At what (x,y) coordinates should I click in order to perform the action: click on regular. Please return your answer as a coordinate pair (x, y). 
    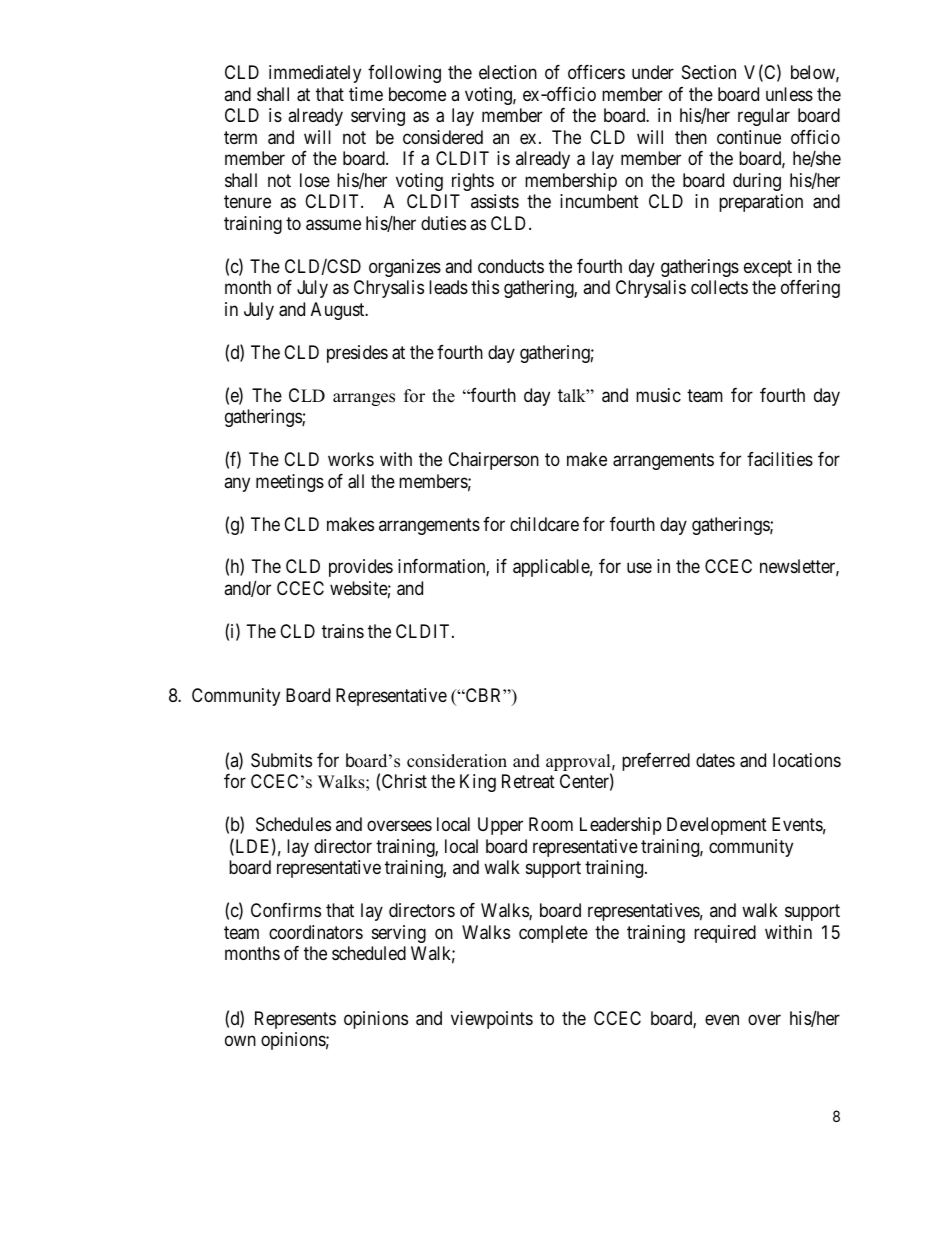
    Looking at the image, I should click on (764, 117).
